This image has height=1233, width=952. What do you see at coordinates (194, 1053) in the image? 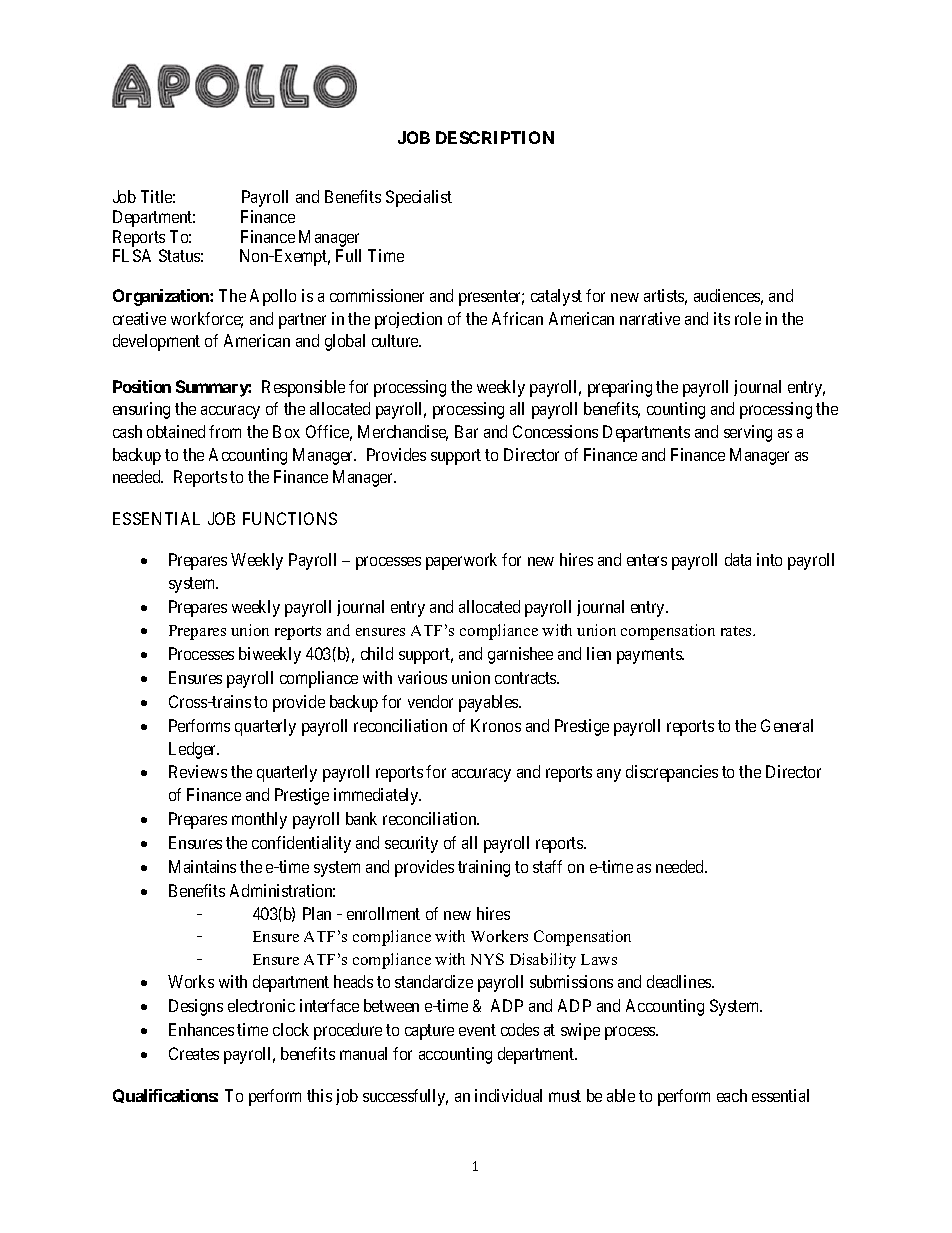
I see `Creates` at bounding box center [194, 1053].
